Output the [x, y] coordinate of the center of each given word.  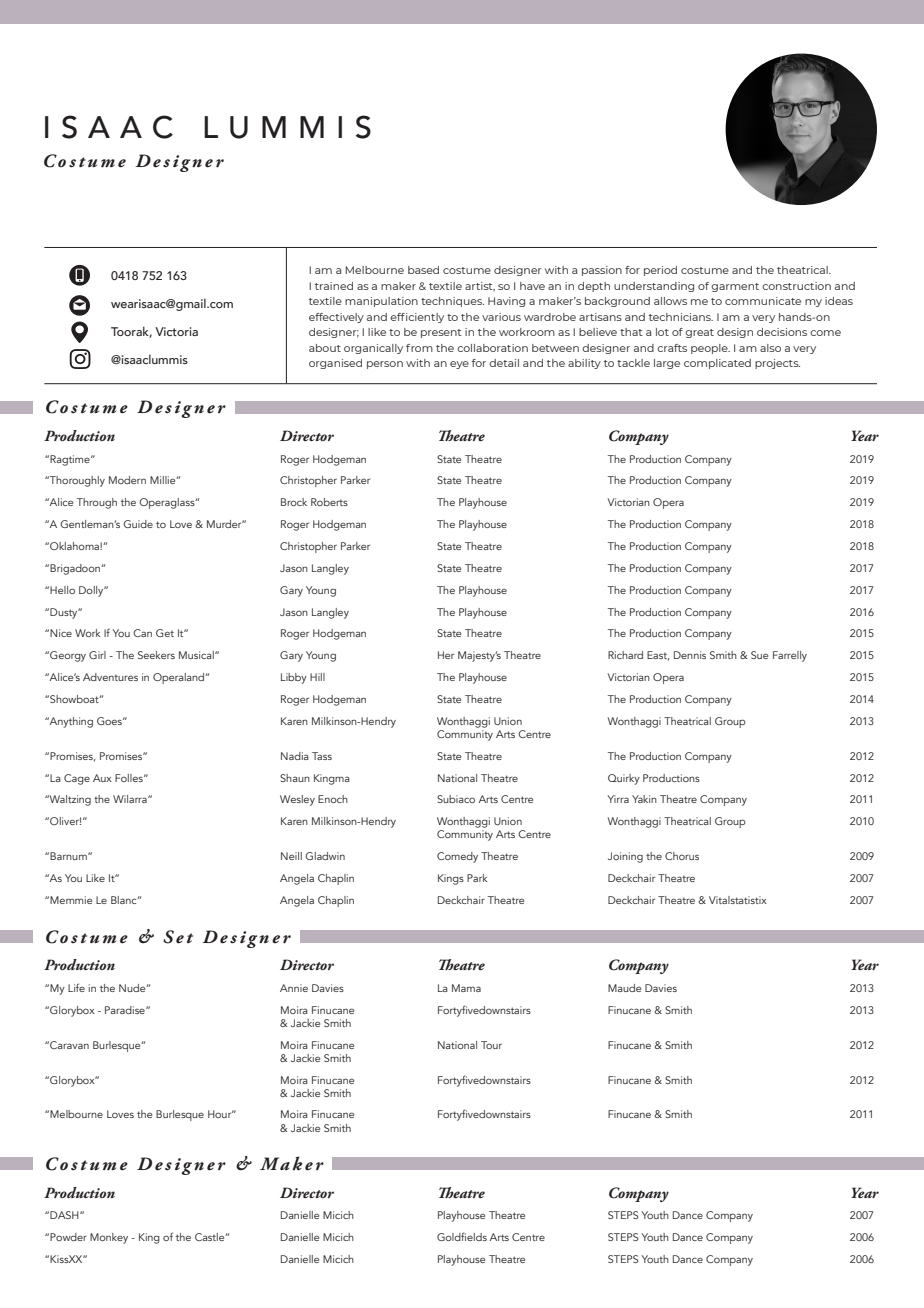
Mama [466, 988]
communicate [763, 301]
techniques [452, 302]
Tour [491, 1045]
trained [334, 286]
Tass [322, 756]
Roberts [329, 502]
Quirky [624, 779]
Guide [138, 524]
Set [178, 937]
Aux [102, 778]
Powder [68, 1237]
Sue [759, 655]
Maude [624, 988]
